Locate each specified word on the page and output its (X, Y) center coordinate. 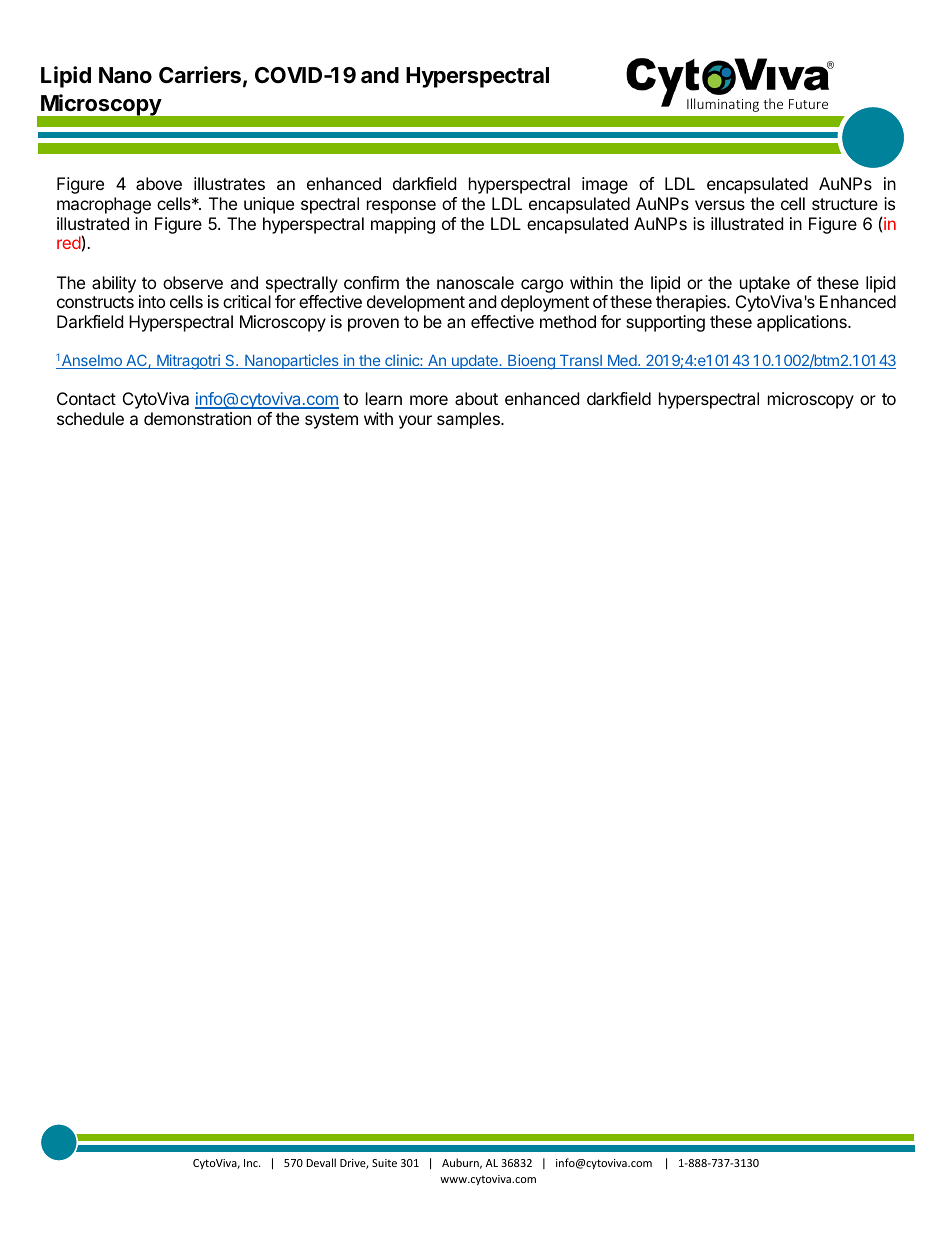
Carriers (200, 75)
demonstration (197, 418)
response (401, 207)
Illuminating (723, 105)
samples (469, 420)
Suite (384, 1163)
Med (621, 362)
